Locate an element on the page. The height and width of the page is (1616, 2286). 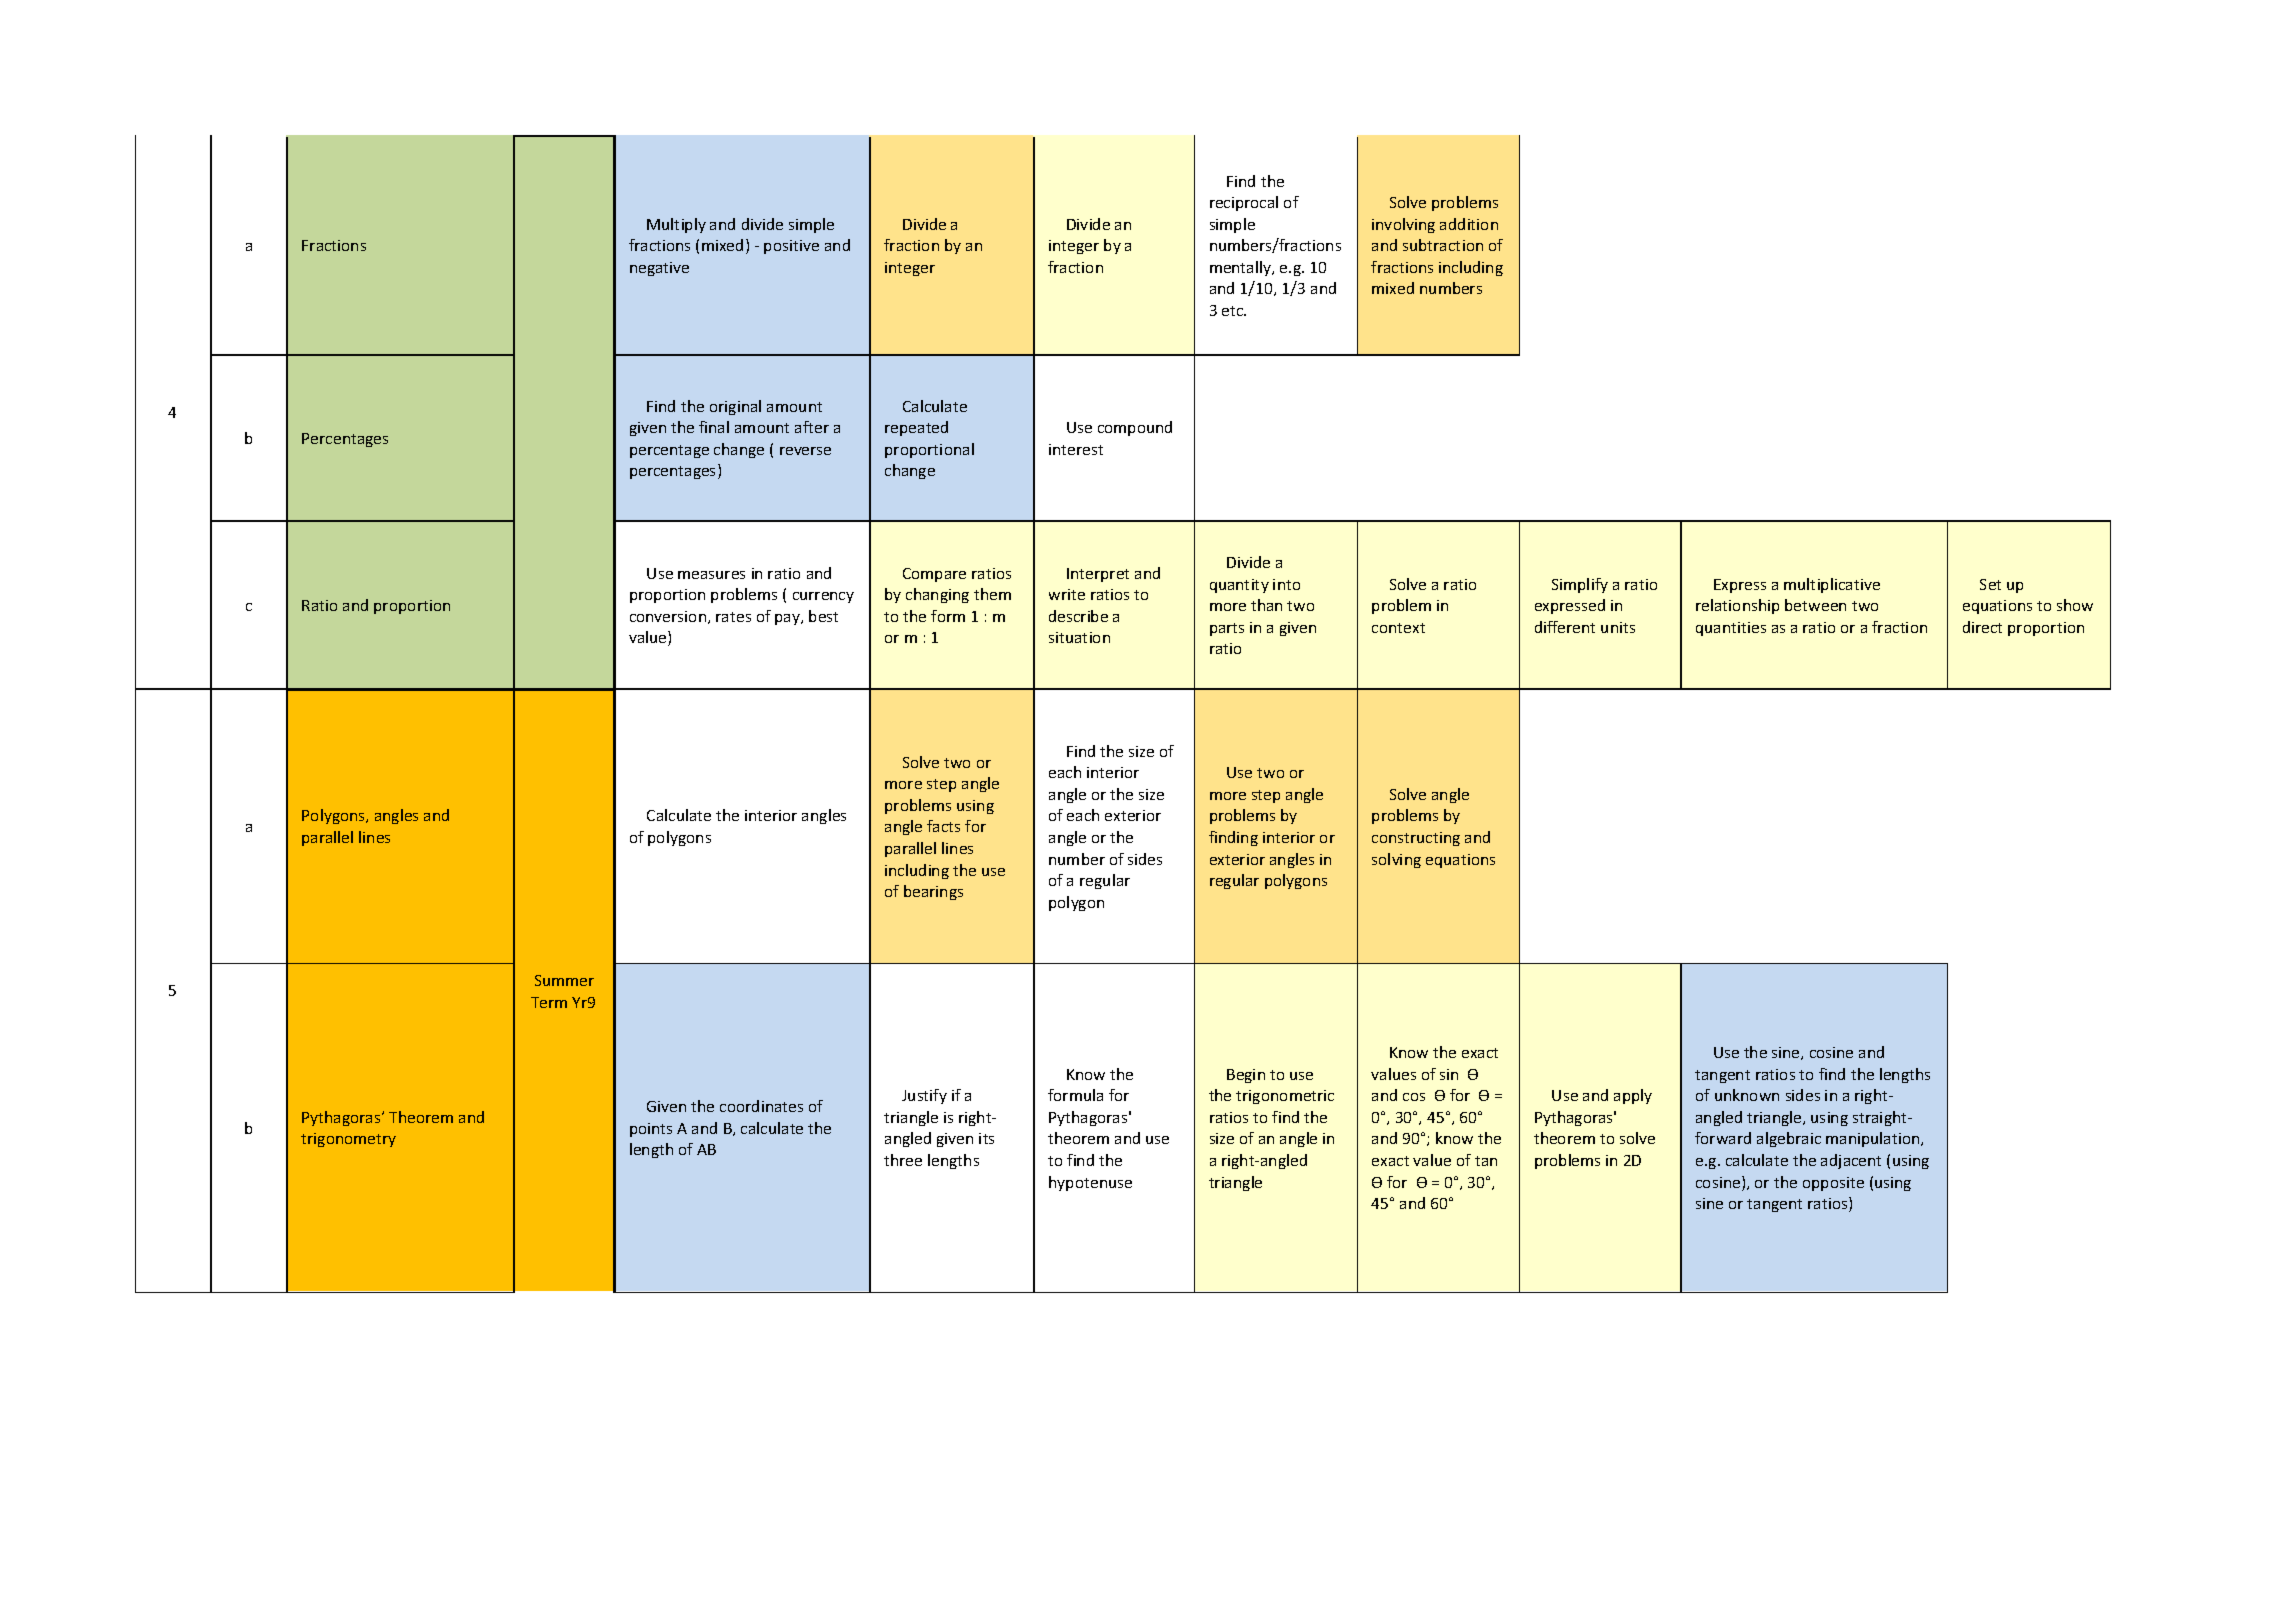
addition is located at coordinates (1469, 224).
